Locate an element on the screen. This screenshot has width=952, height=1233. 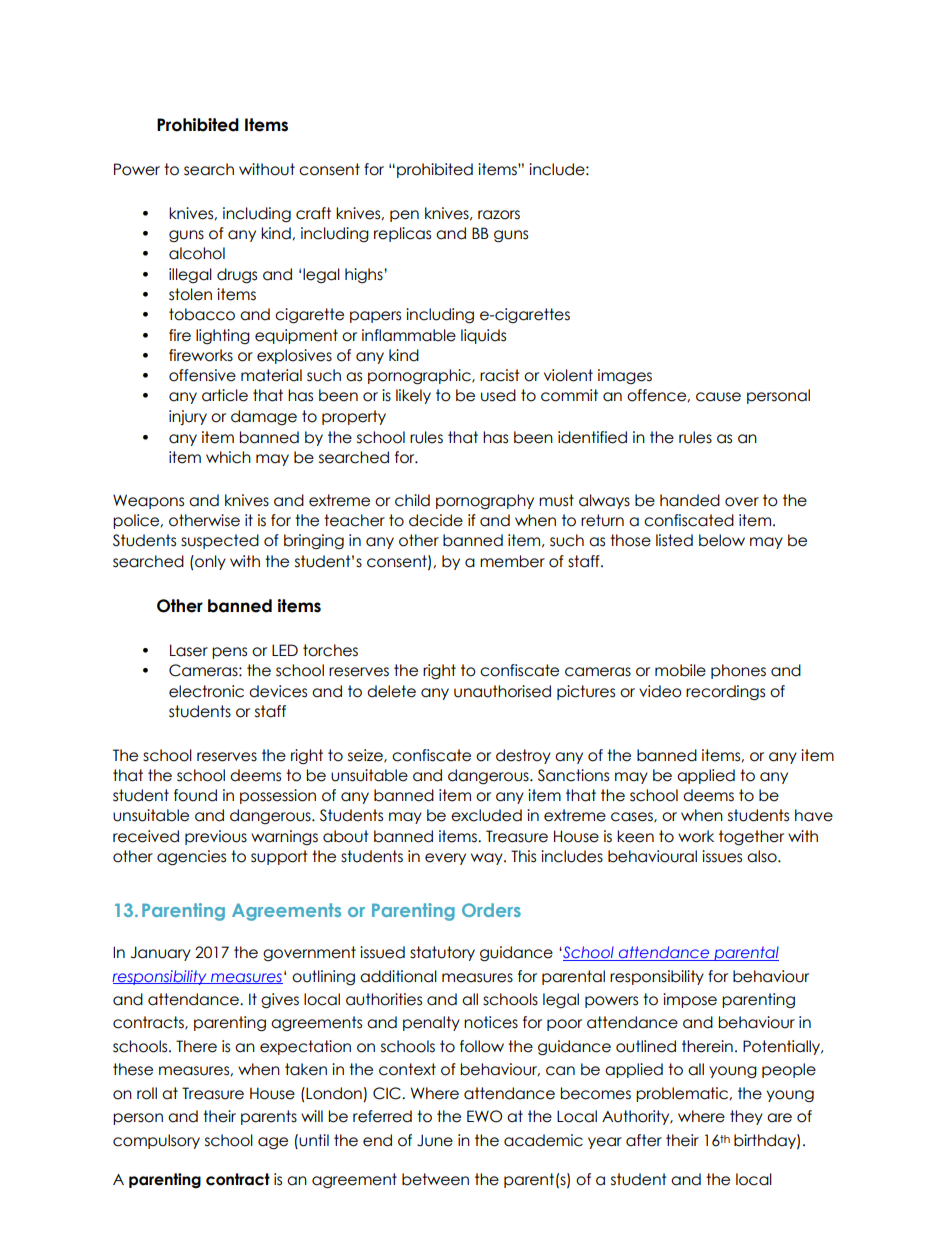
electronic is located at coordinates (206, 691).
